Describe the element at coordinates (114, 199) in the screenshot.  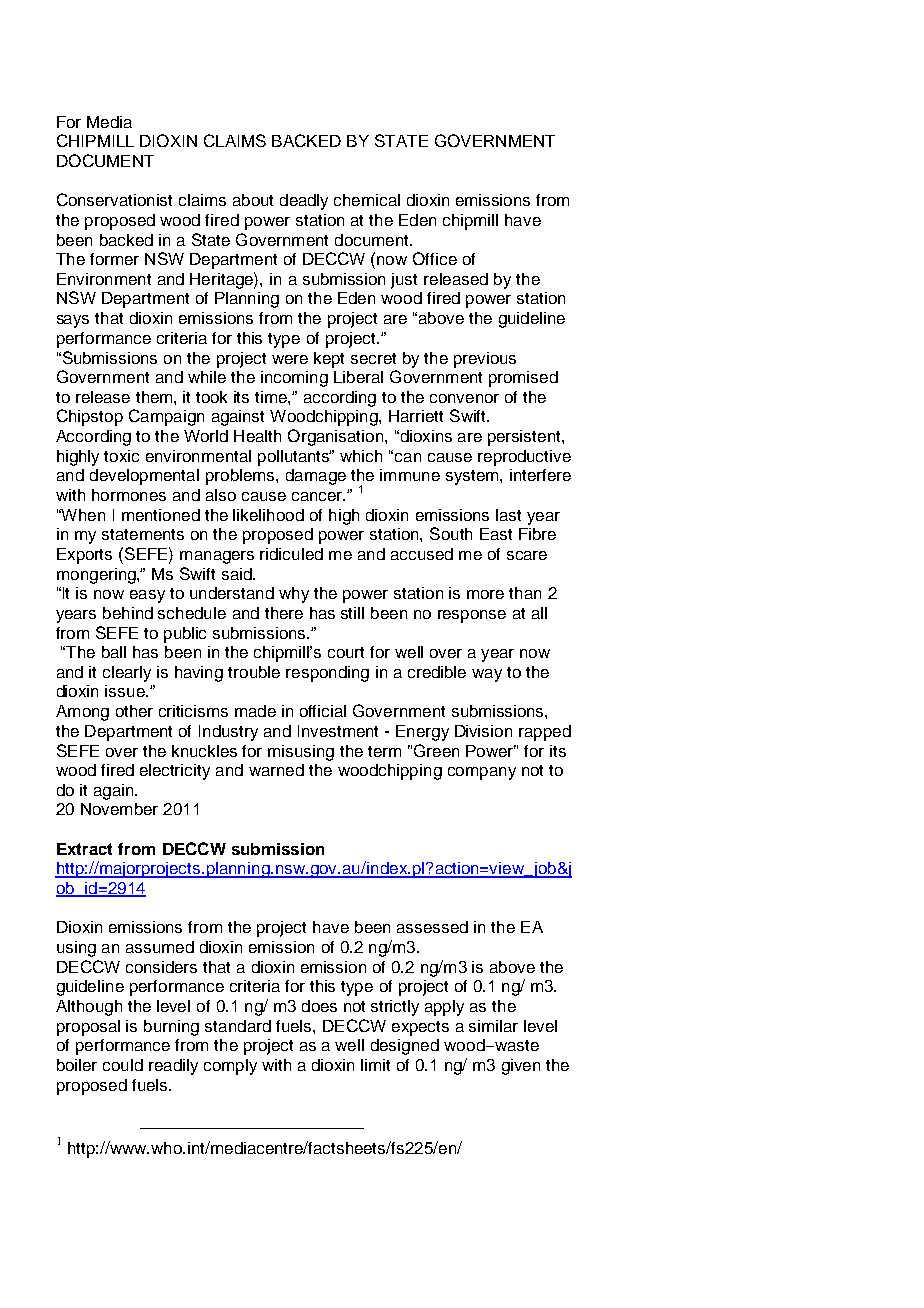
I see `Conservationist` at that location.
